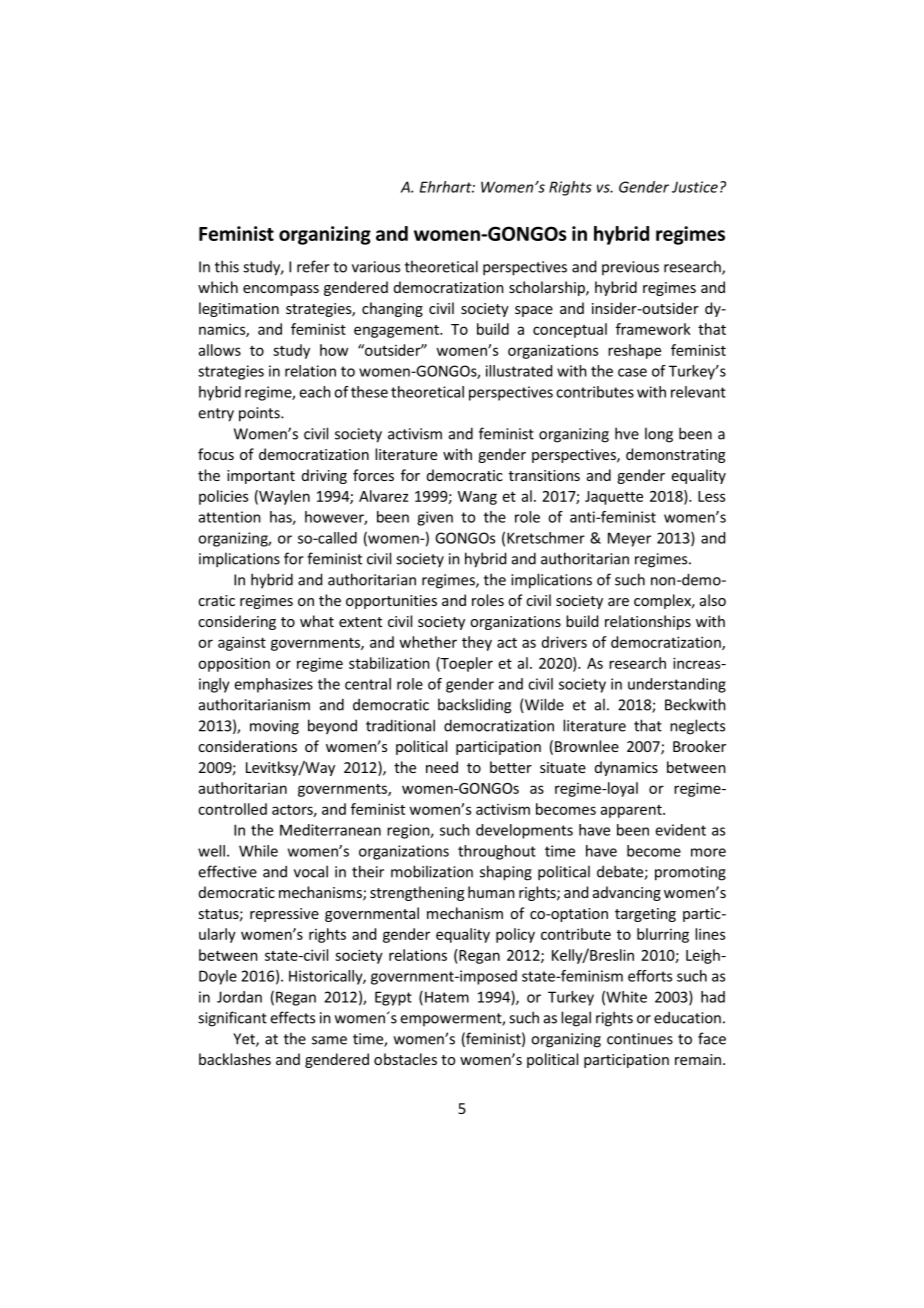  I want to click on long, so click(659, 435).
